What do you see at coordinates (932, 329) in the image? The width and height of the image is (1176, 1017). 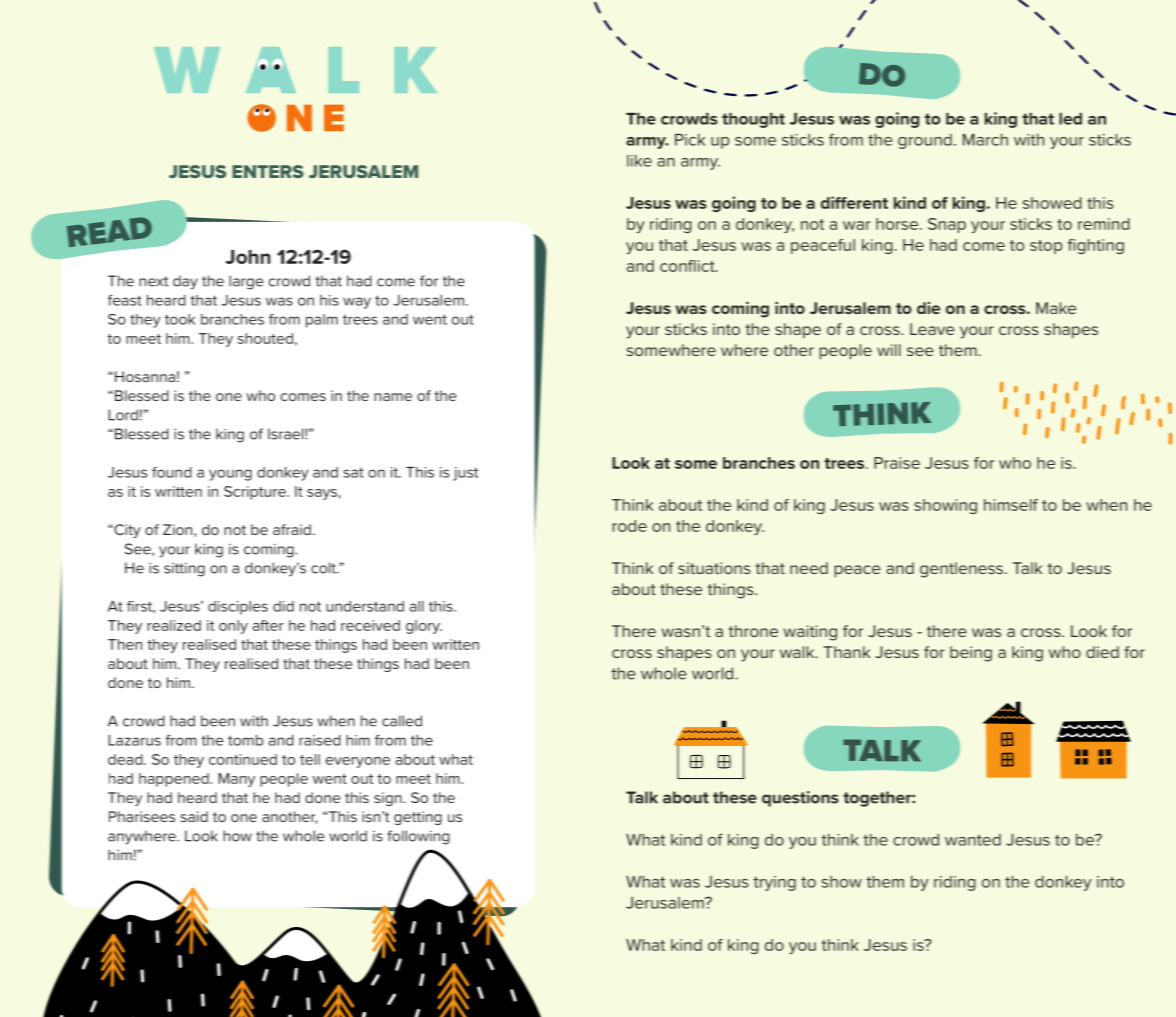 I see `Leave` at bounding box center [932, 329].
